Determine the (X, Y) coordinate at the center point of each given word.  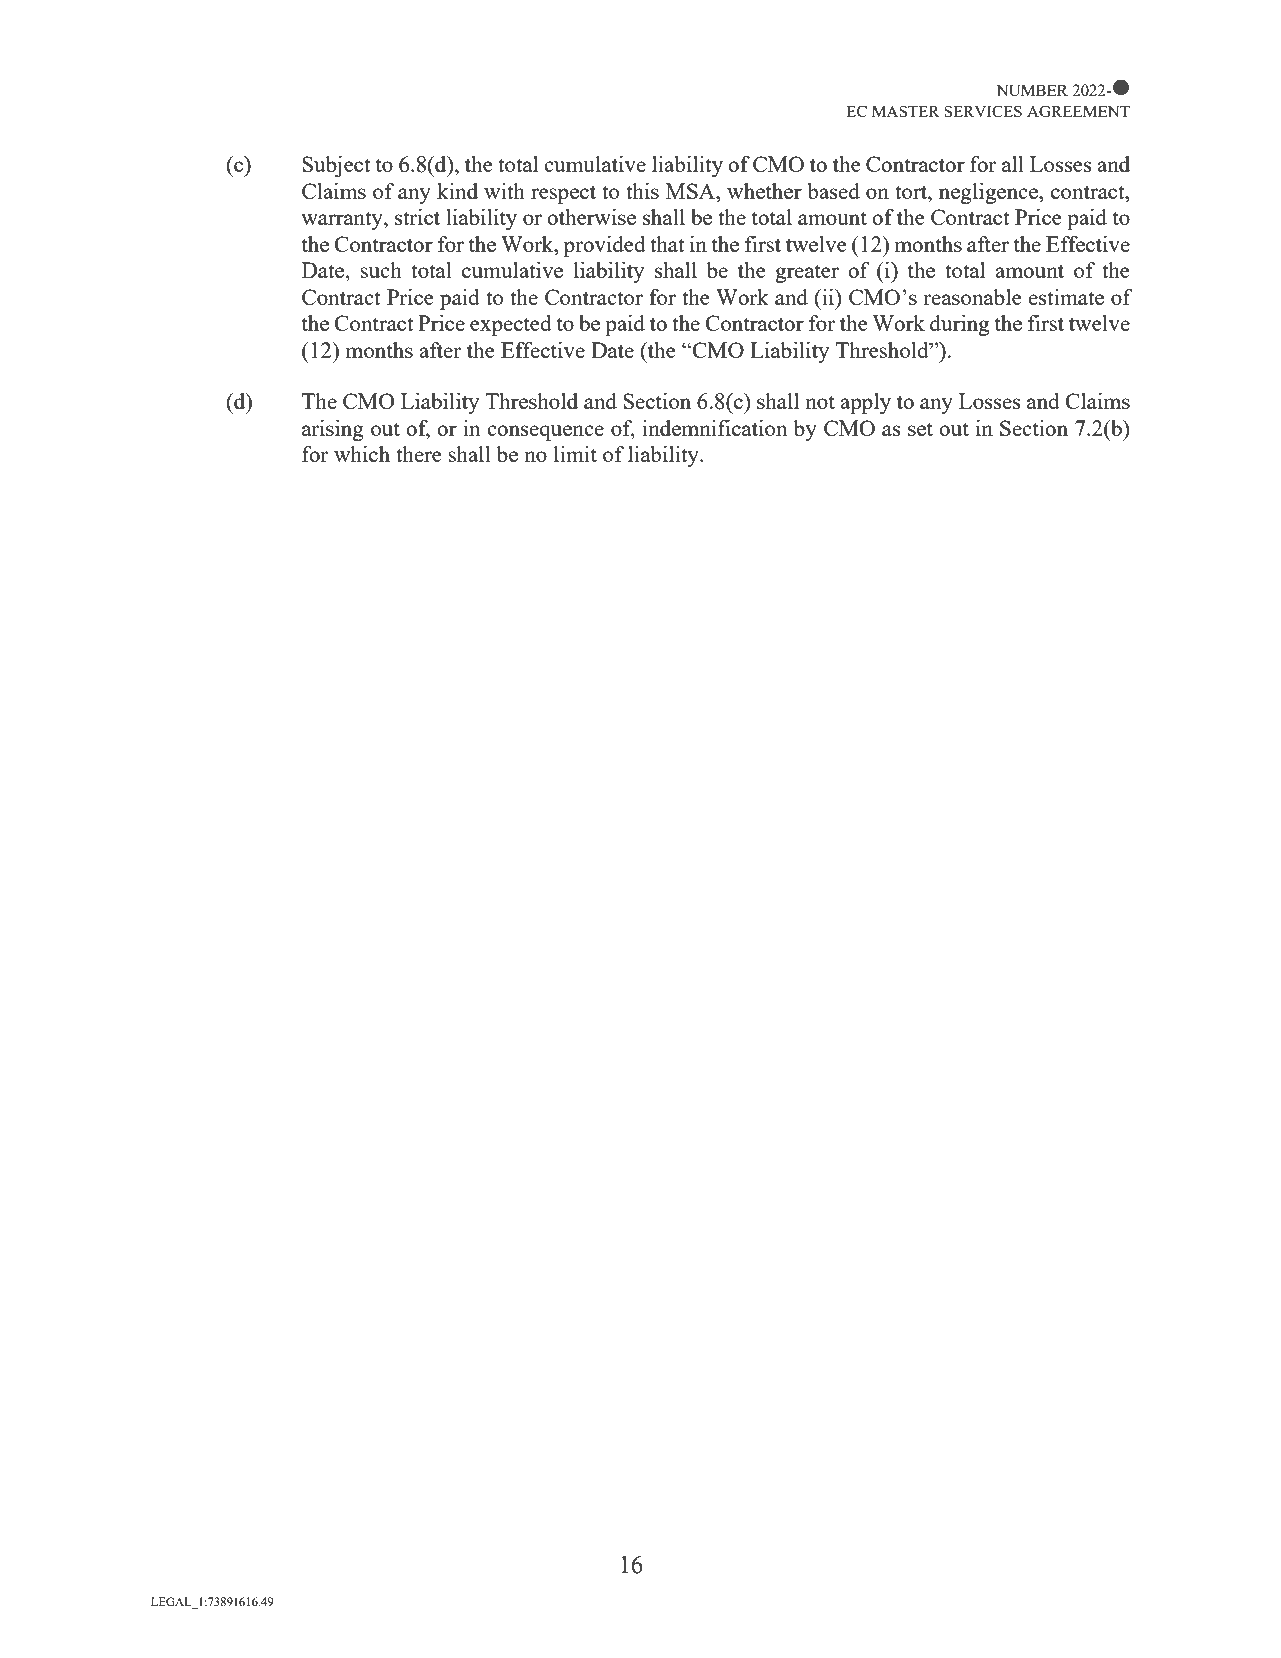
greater (807, 273)
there (419, 454)
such (381, 270)
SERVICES (983, 111)
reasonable (972, 297)
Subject (336, 166)
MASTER (906, 111)
